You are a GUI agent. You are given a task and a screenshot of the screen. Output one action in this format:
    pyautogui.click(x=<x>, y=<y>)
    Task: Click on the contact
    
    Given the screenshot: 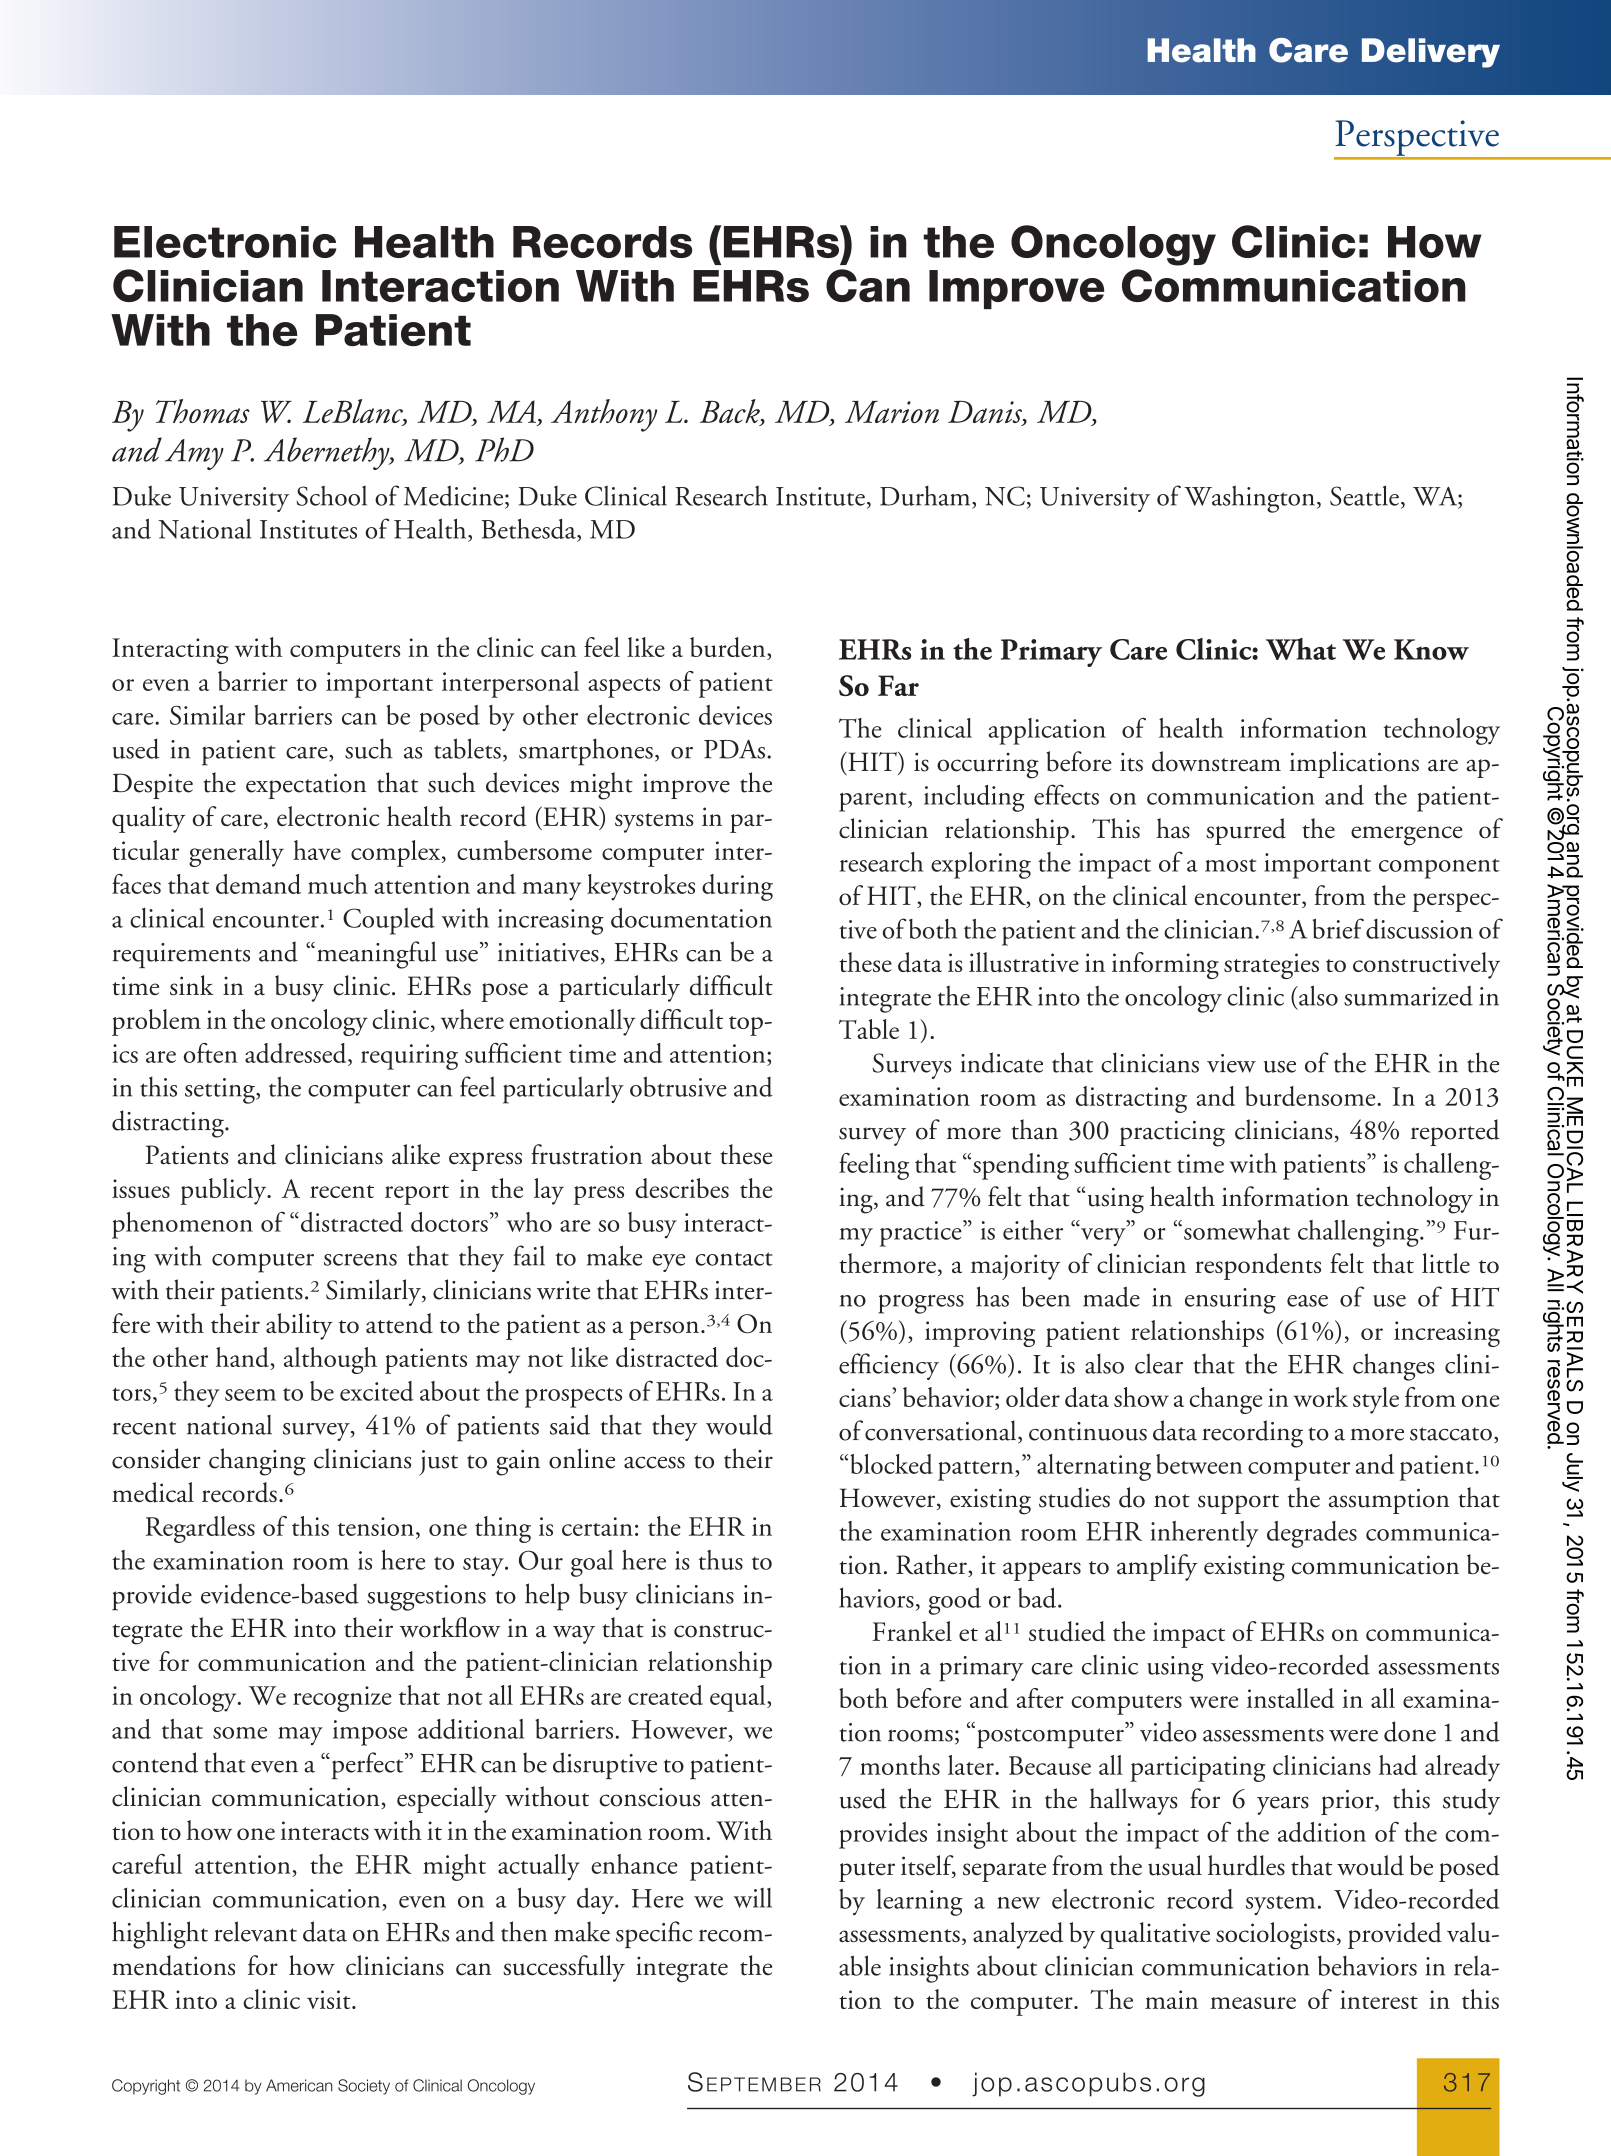 What is the action you would take?
    pyautogui.click(x=734, y=1259)
